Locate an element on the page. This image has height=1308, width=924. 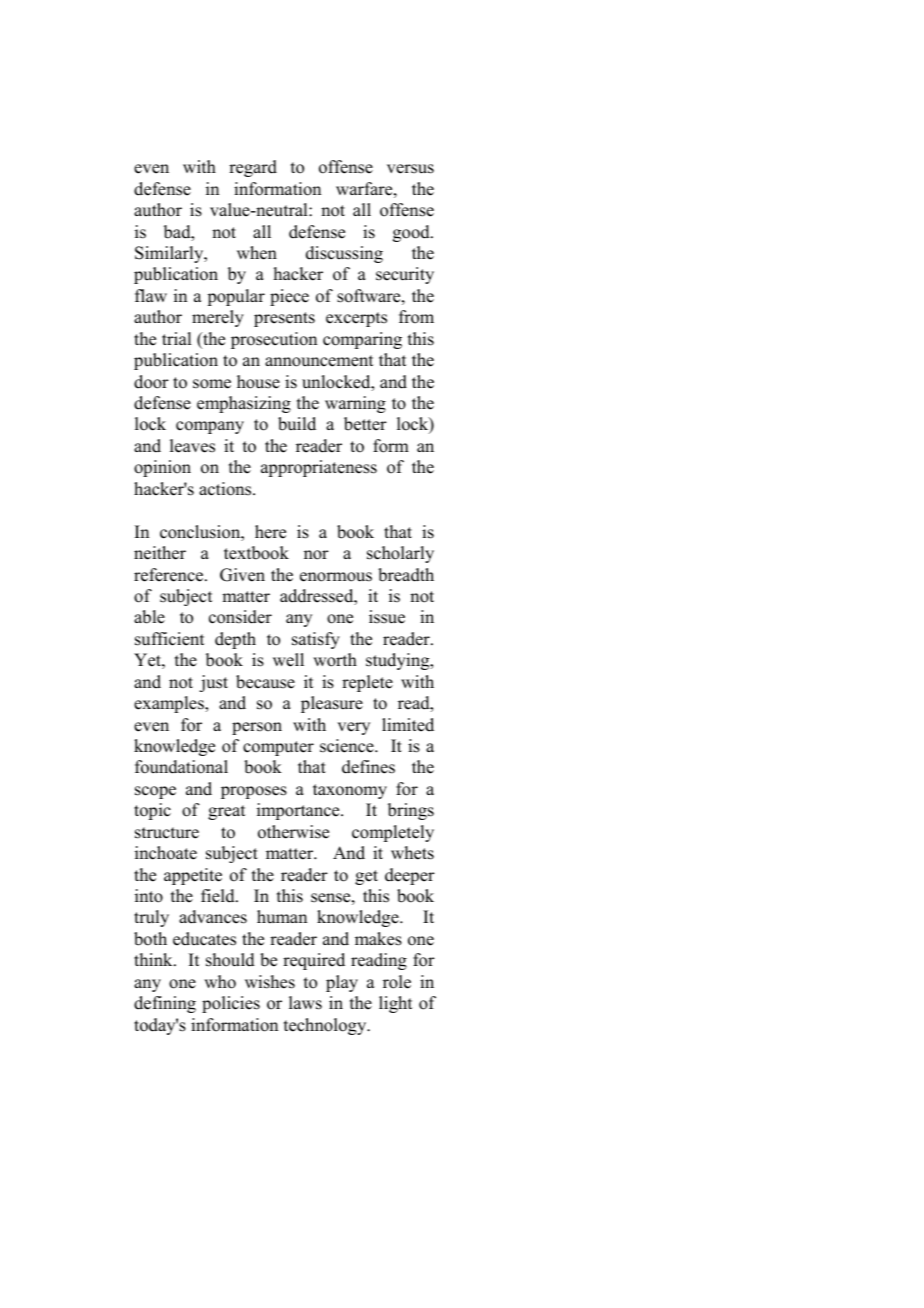
examples is located at coordinates (170, 704).
